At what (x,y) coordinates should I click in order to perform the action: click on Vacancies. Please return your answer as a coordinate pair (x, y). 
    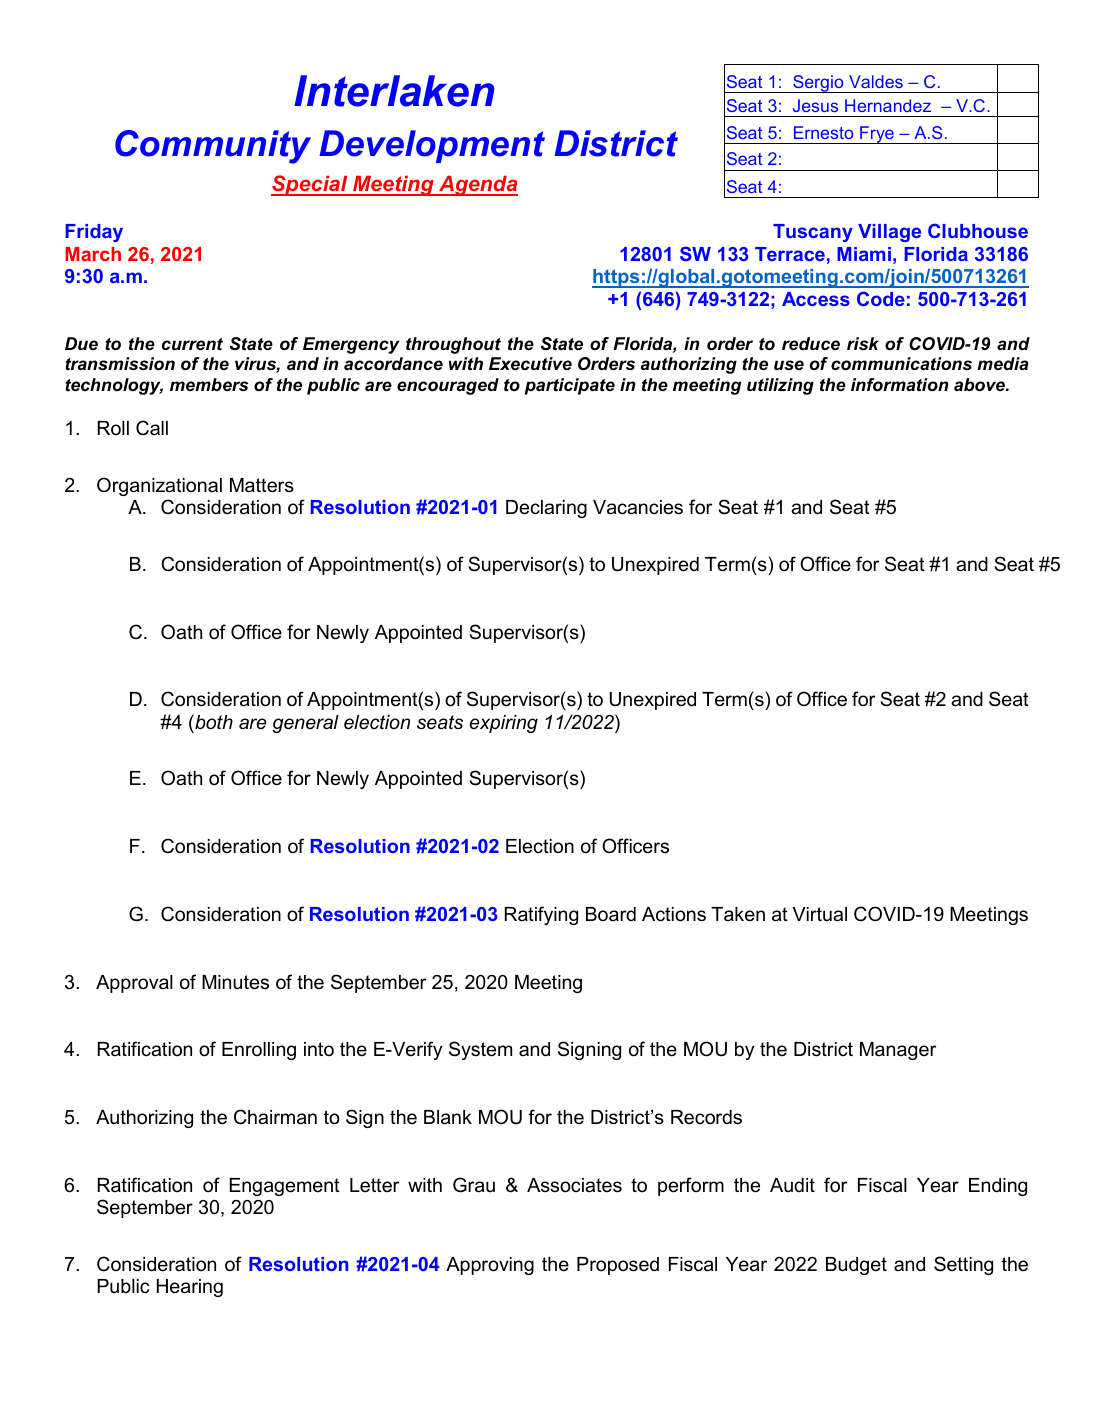
    Looking at the image, I should click on (638, 507).
